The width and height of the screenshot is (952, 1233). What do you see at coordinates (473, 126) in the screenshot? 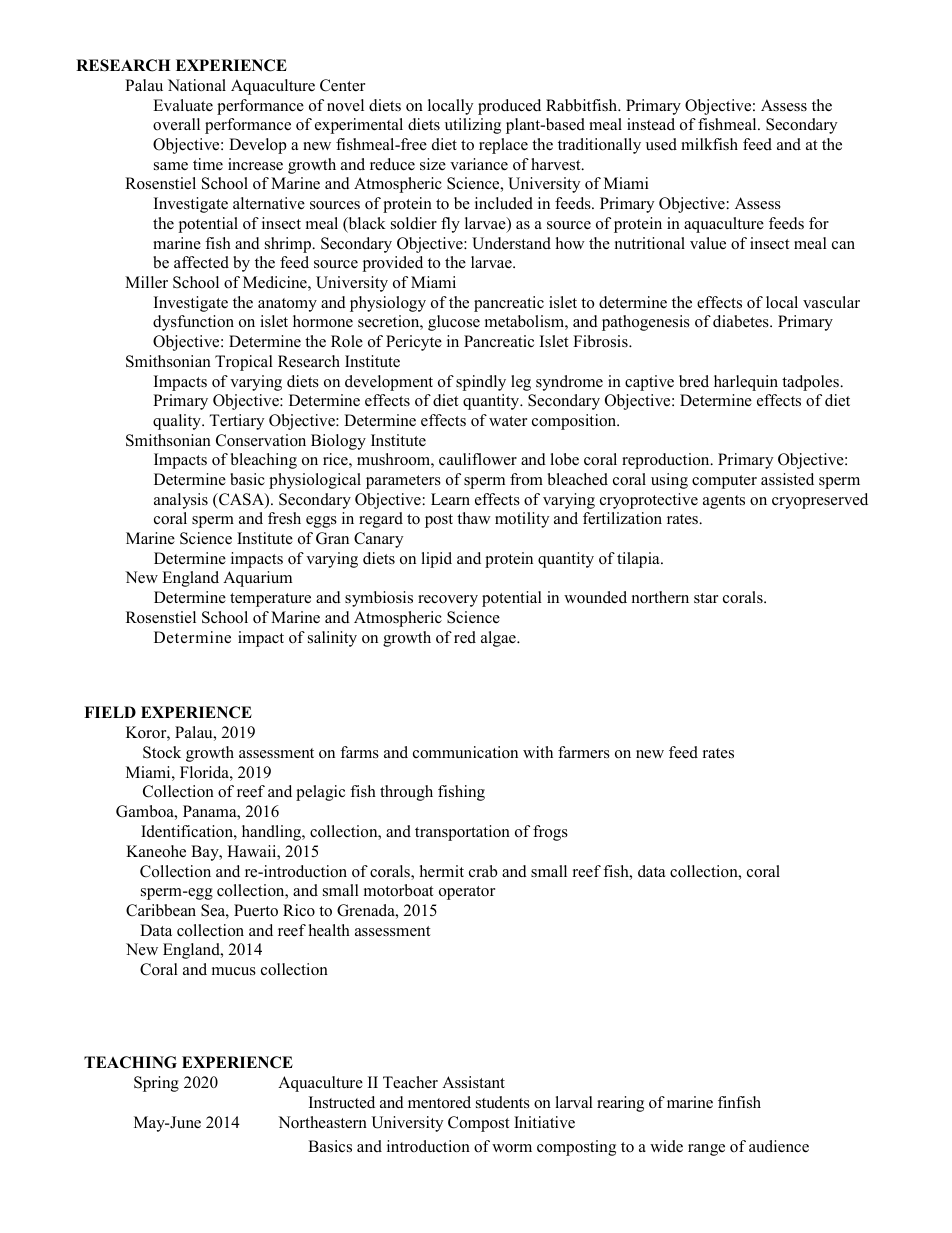
I see `utilizing` at bounding box center [473, 126].
